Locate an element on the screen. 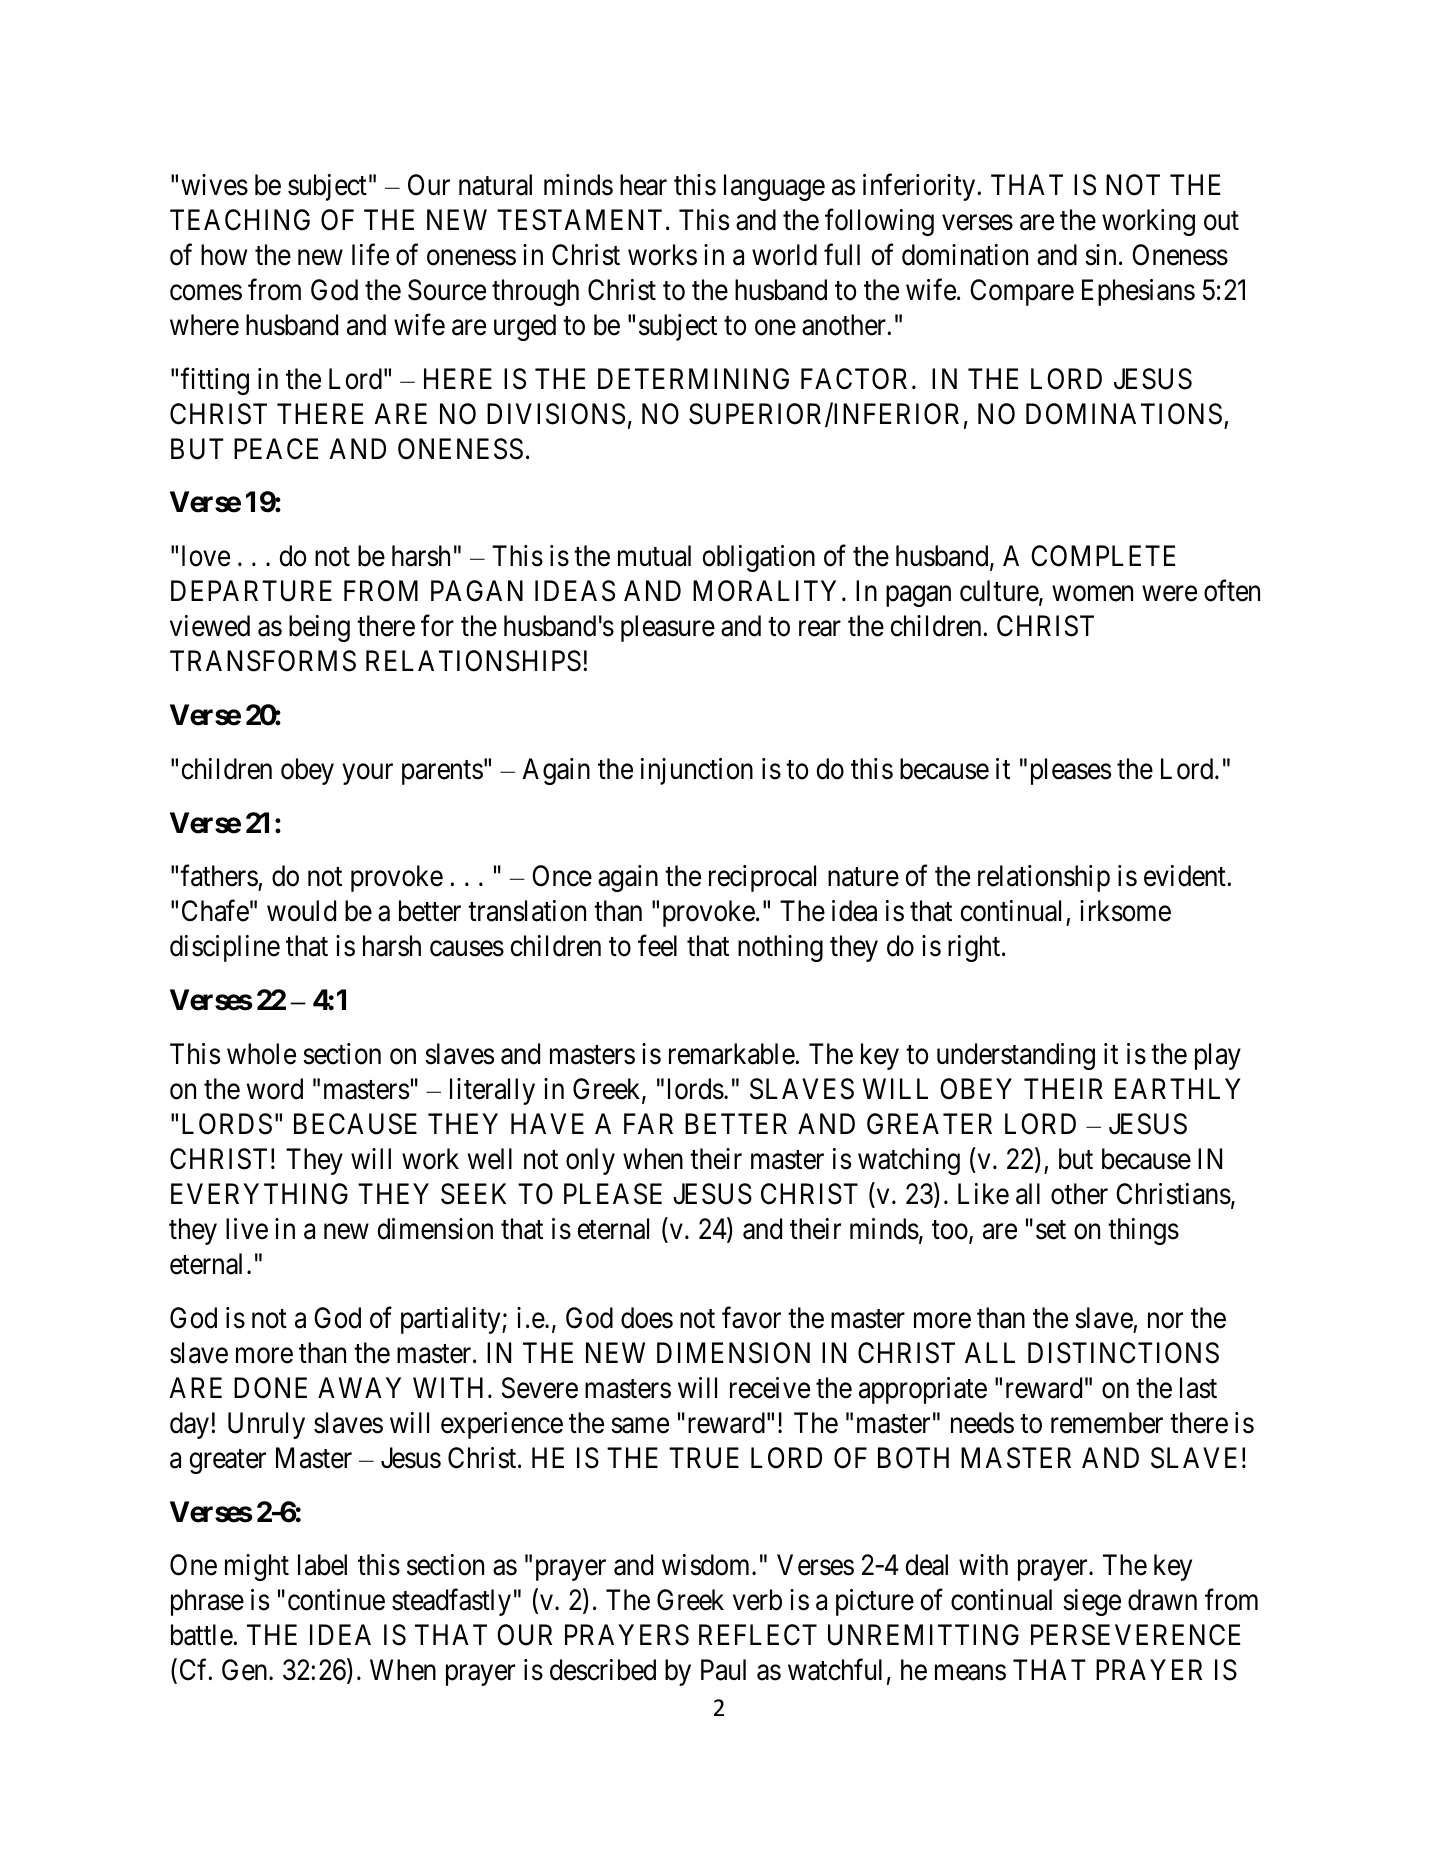 Image resolution: width=1438 pixels, height=1861 pixels. sin is located at coordinates (1100, 255).
